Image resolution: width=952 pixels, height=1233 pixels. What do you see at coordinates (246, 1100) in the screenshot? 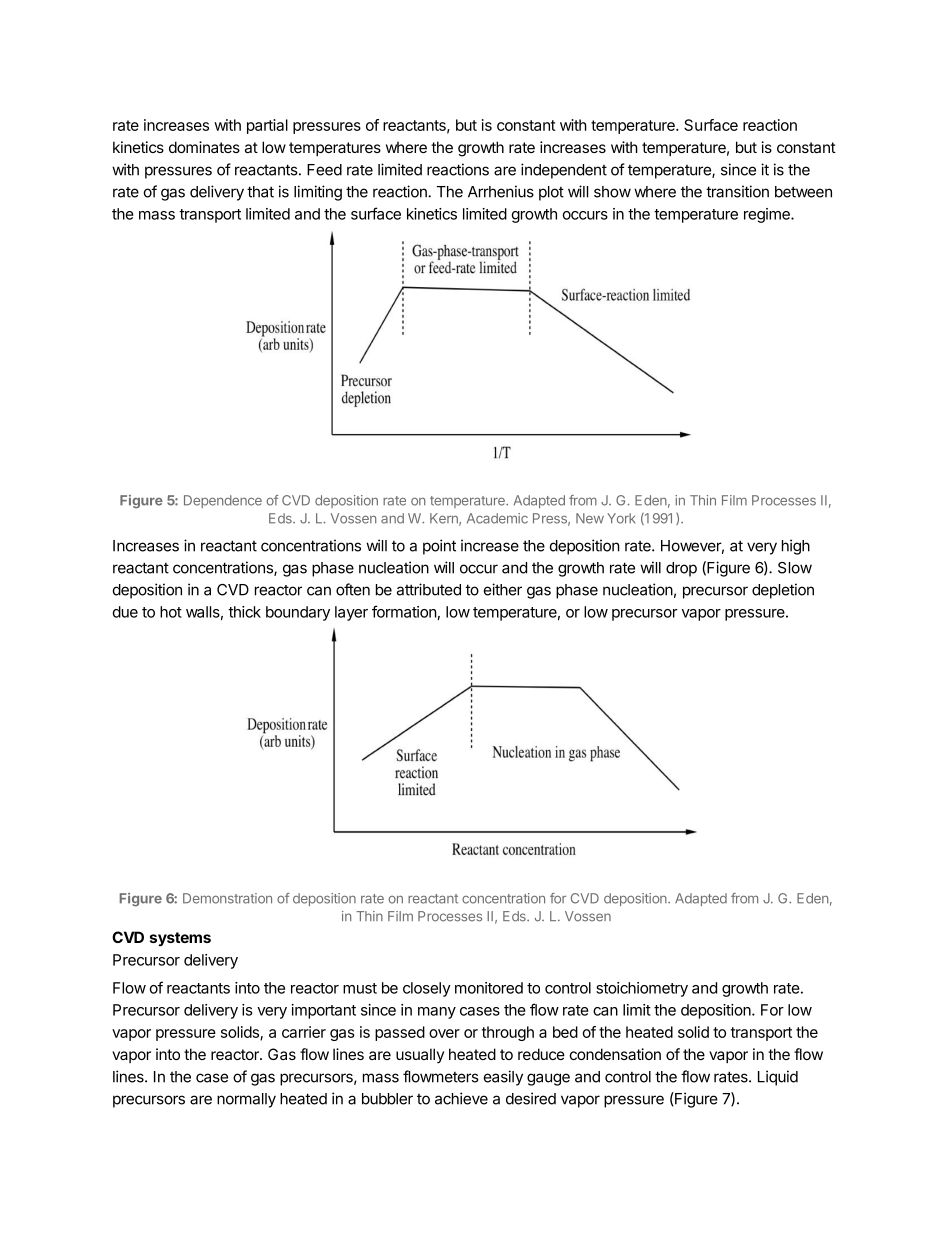
I see `normally` at bounding box center [246, 1100].
